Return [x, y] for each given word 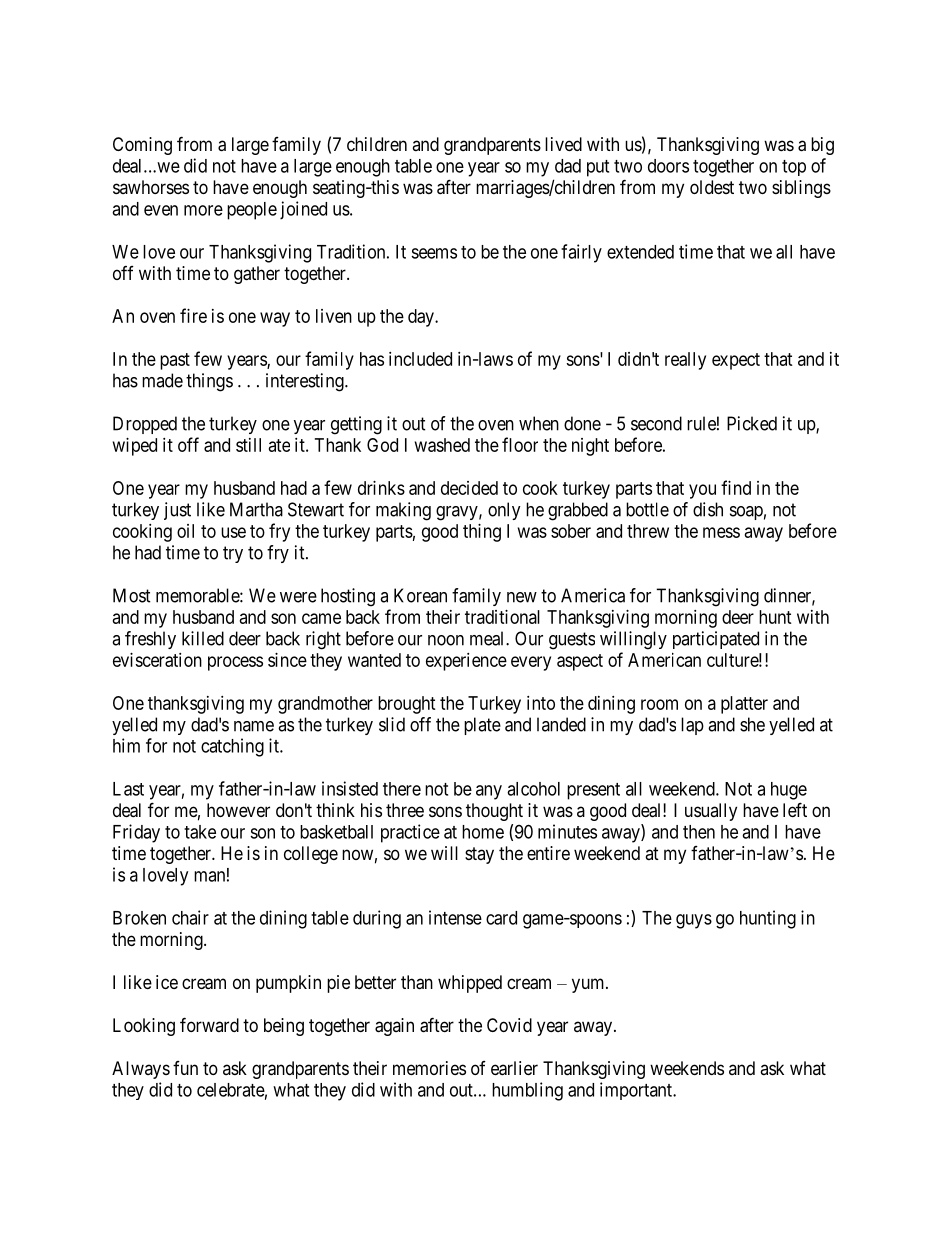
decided [469, 488]
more [203, 210]
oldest [712, 187]
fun [185, 1068]
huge [789, 791]
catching [232, 747]
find [736, 487]
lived [563, 144]
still [248, 445]
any [489, 792]
